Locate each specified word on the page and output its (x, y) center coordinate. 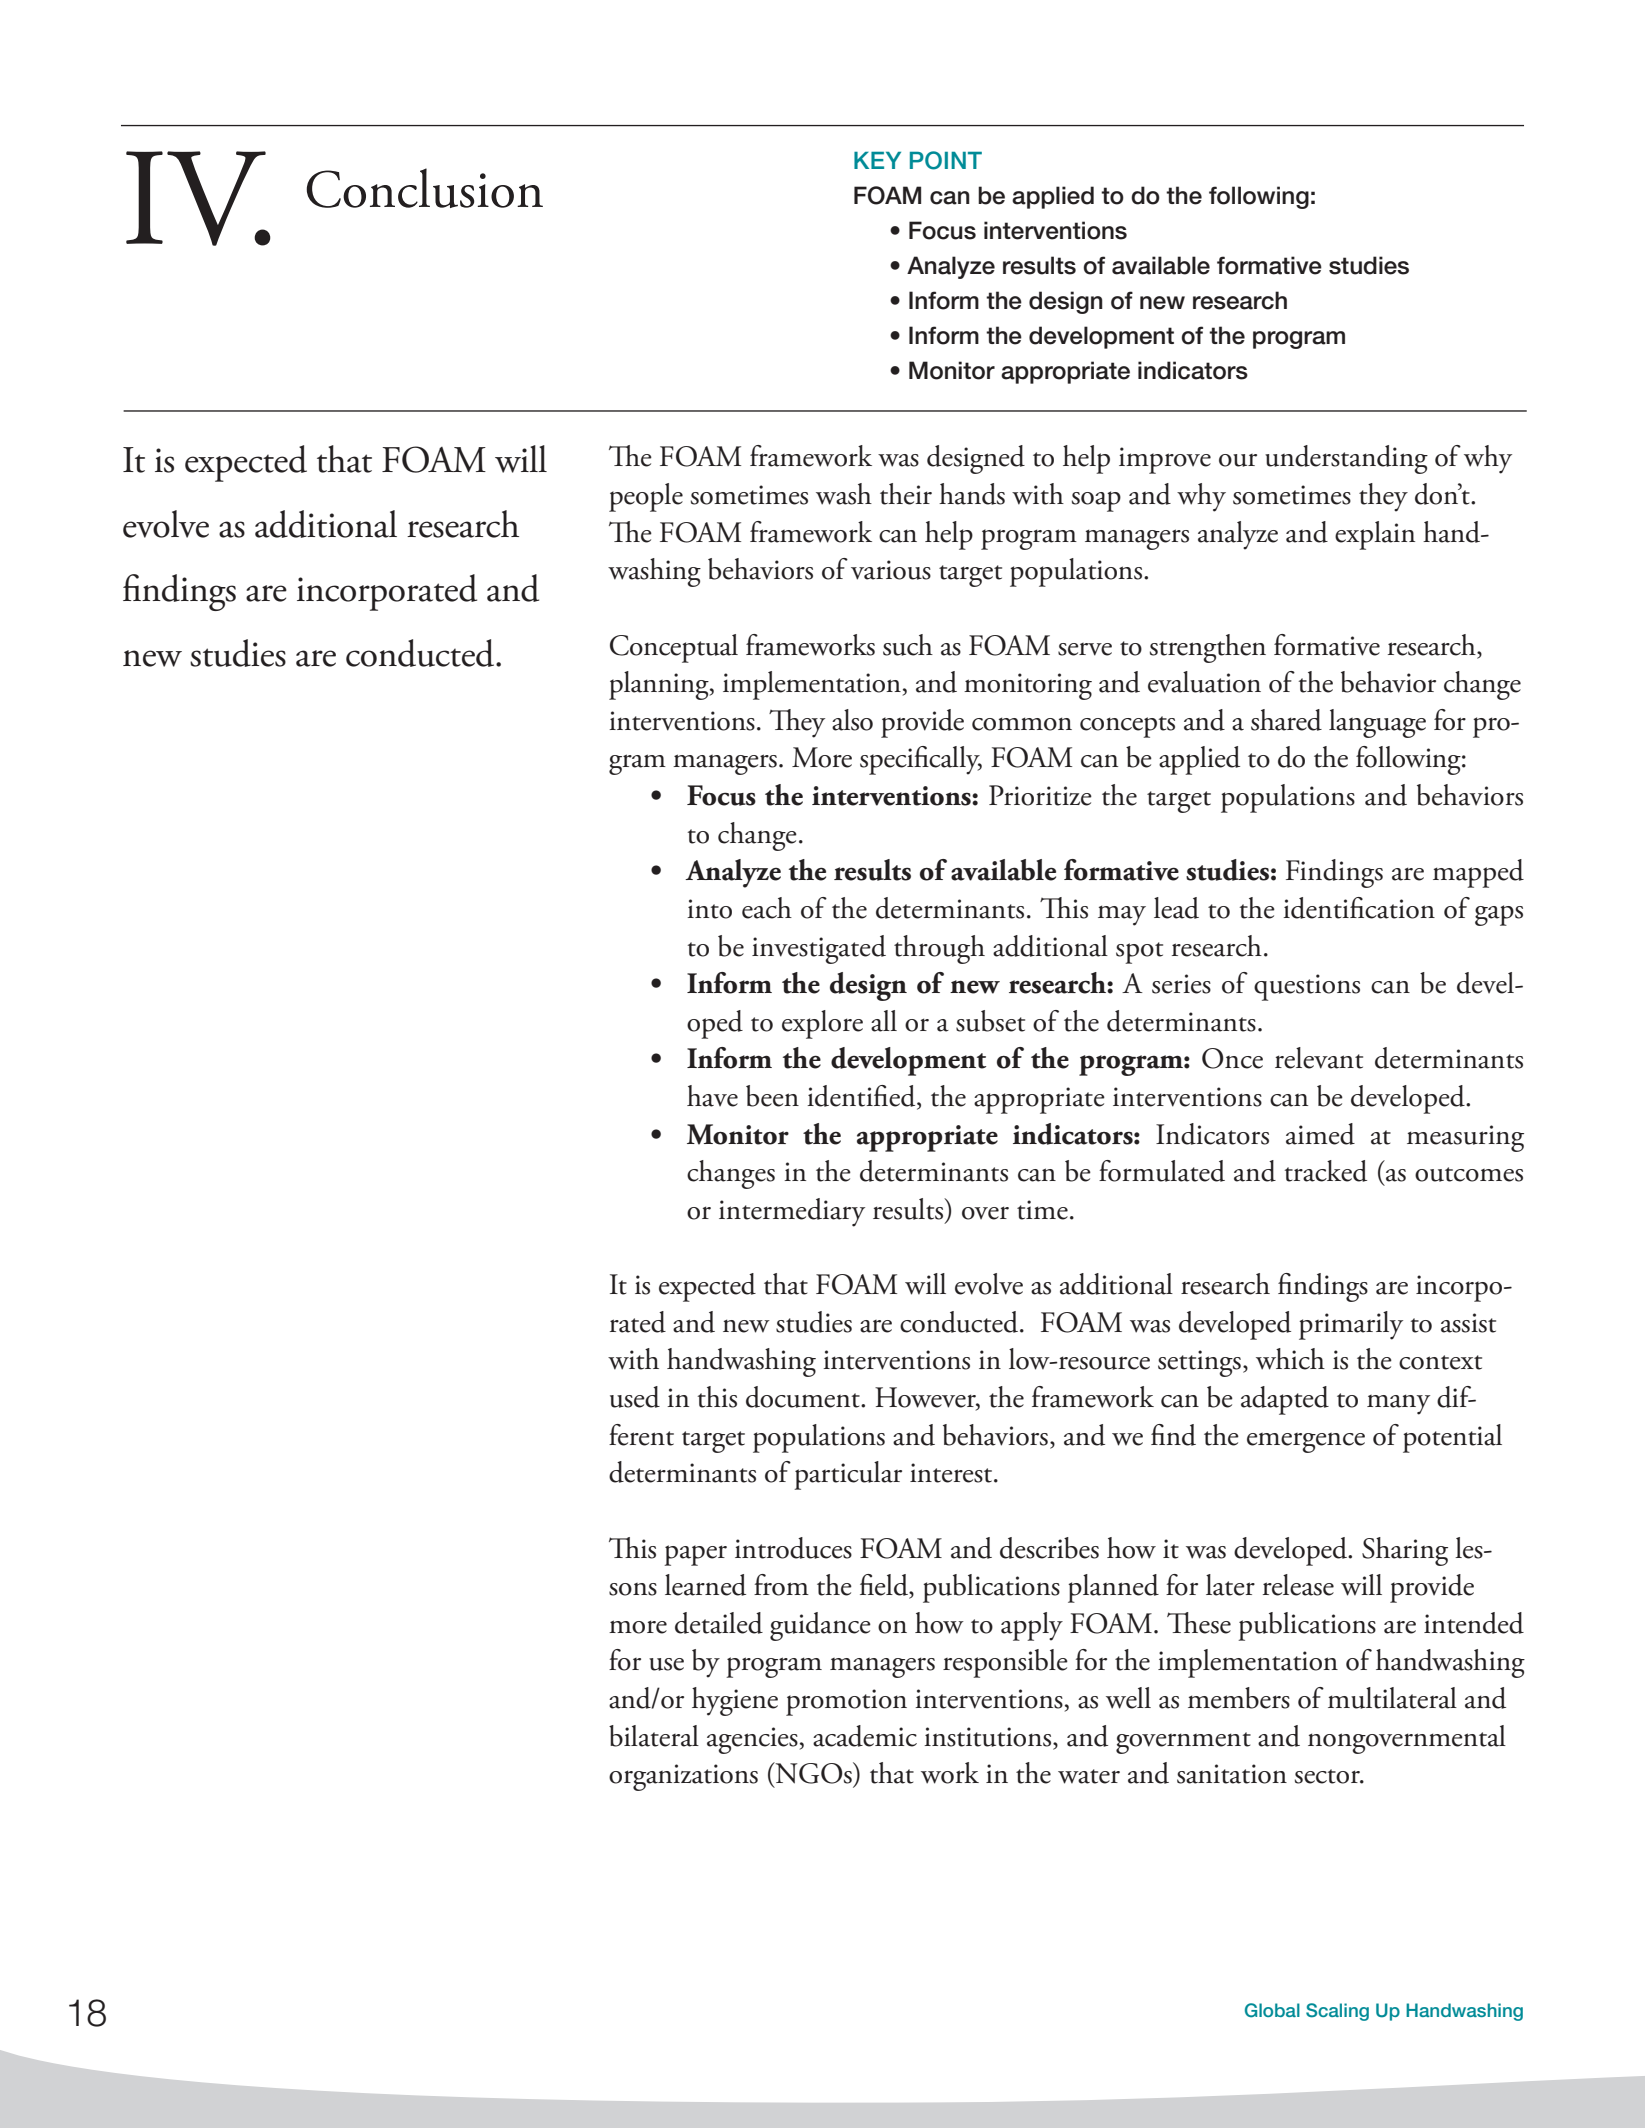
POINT (946, 160)
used (635, 1397)
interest (952, 1473)
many (1398, 1404)
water (1089, 1776)
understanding (1346, 459)
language (1377, 723)
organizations (683, 1777)
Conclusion (424, 188)
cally (955, 760)
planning (660, 685)
